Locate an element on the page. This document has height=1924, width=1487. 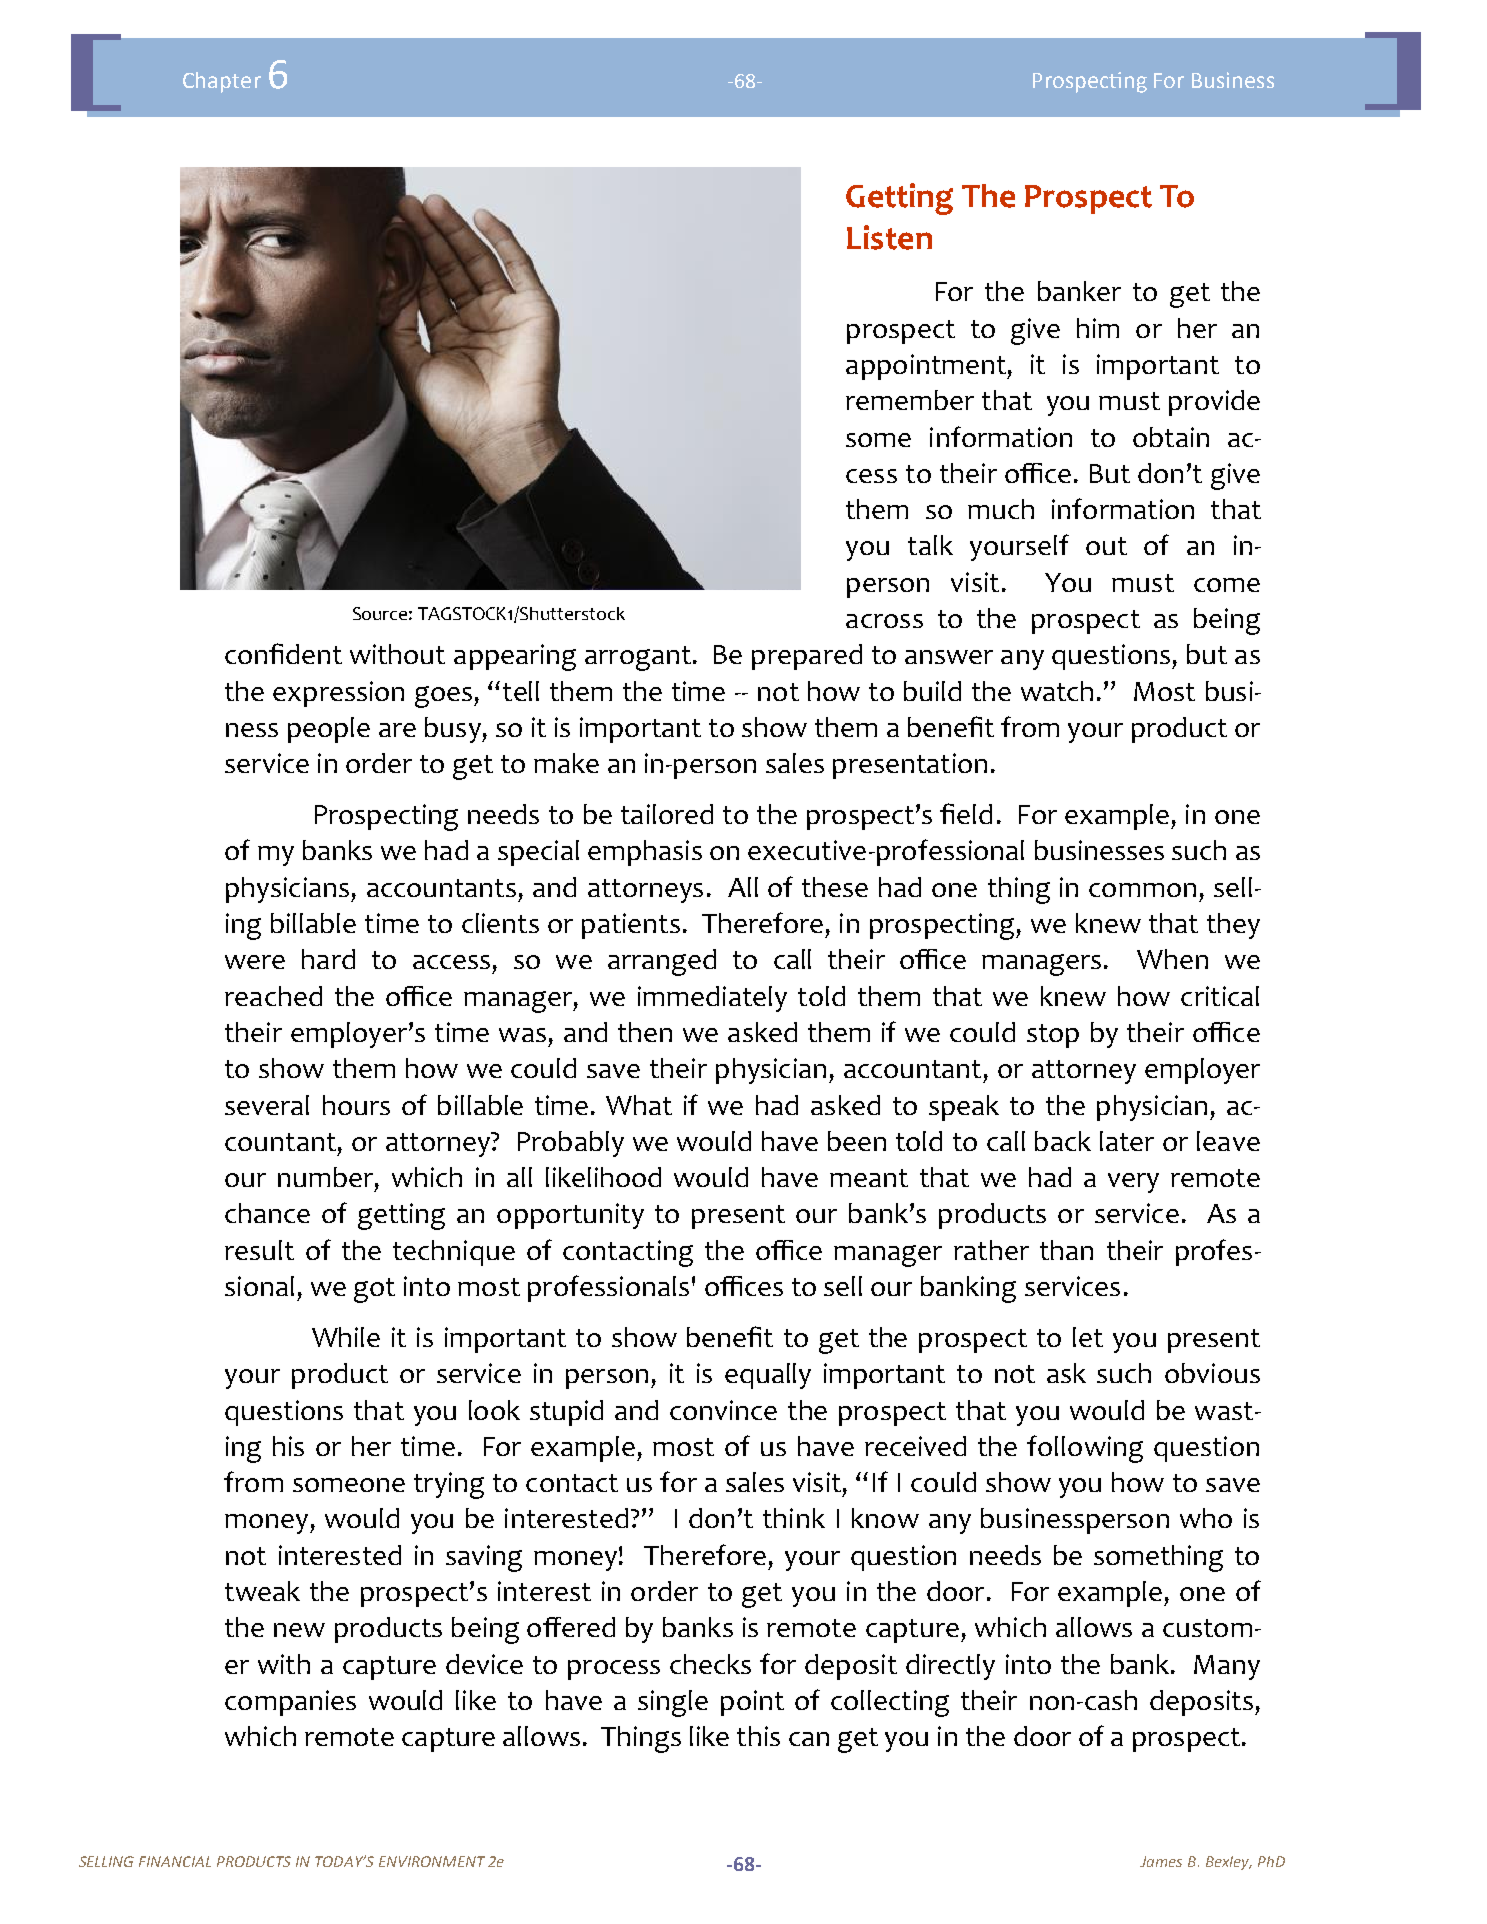
Chapter is located at coordinates (222, 82).
